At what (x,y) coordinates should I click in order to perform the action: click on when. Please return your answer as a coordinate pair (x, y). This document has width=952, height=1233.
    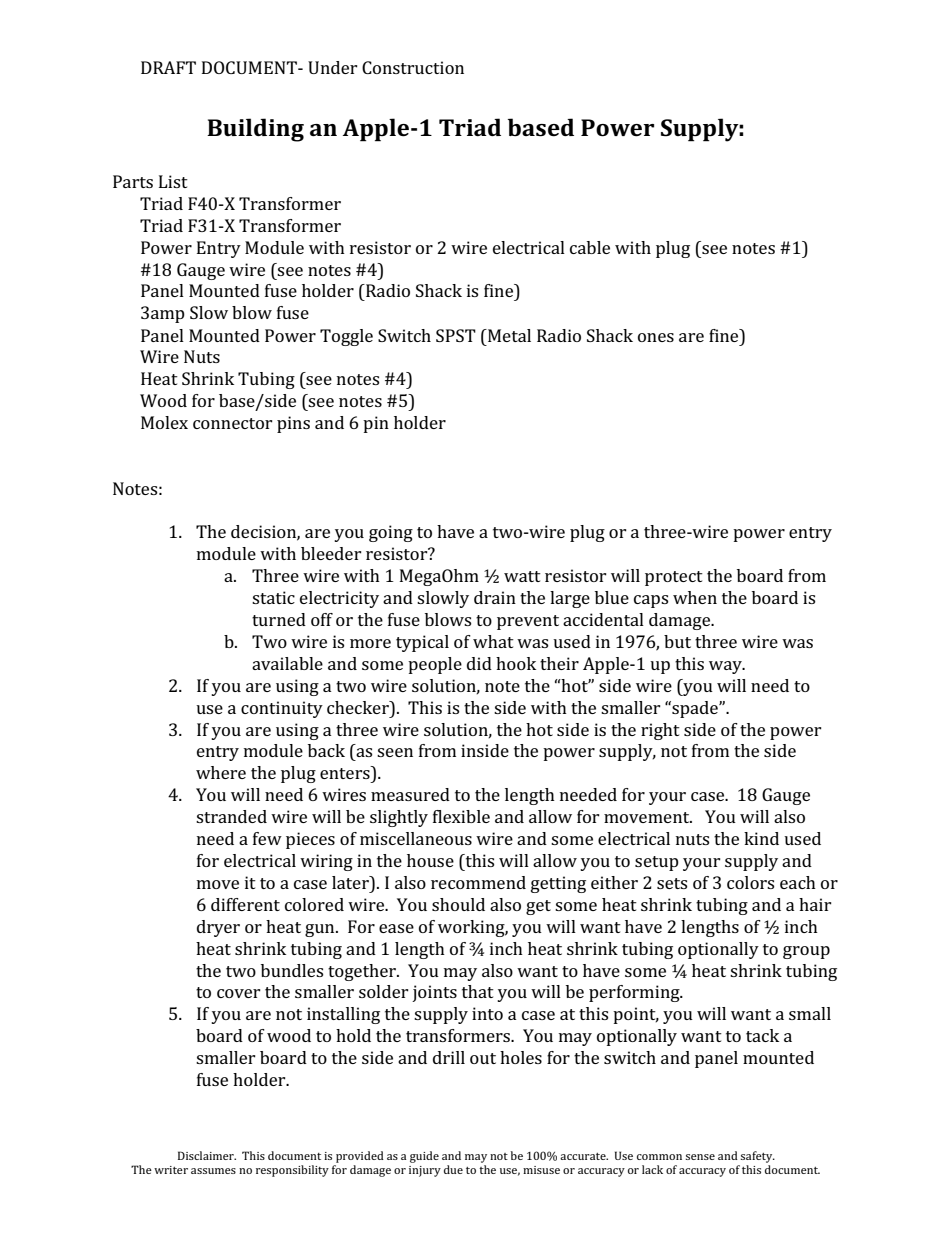
    Looking at the image, I should click on (695, 597).
